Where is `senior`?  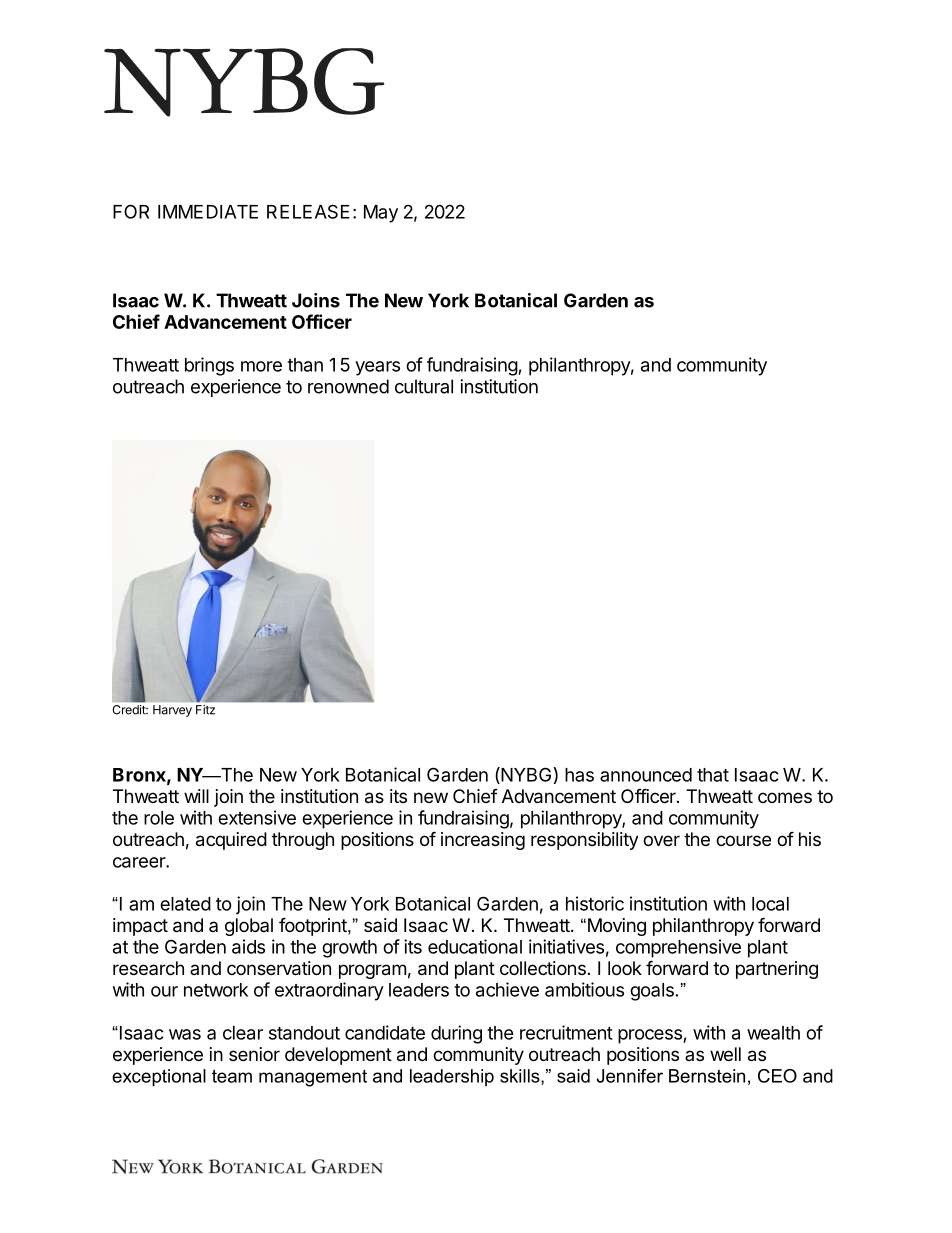 senior is located at coordinates (254, 1054).
